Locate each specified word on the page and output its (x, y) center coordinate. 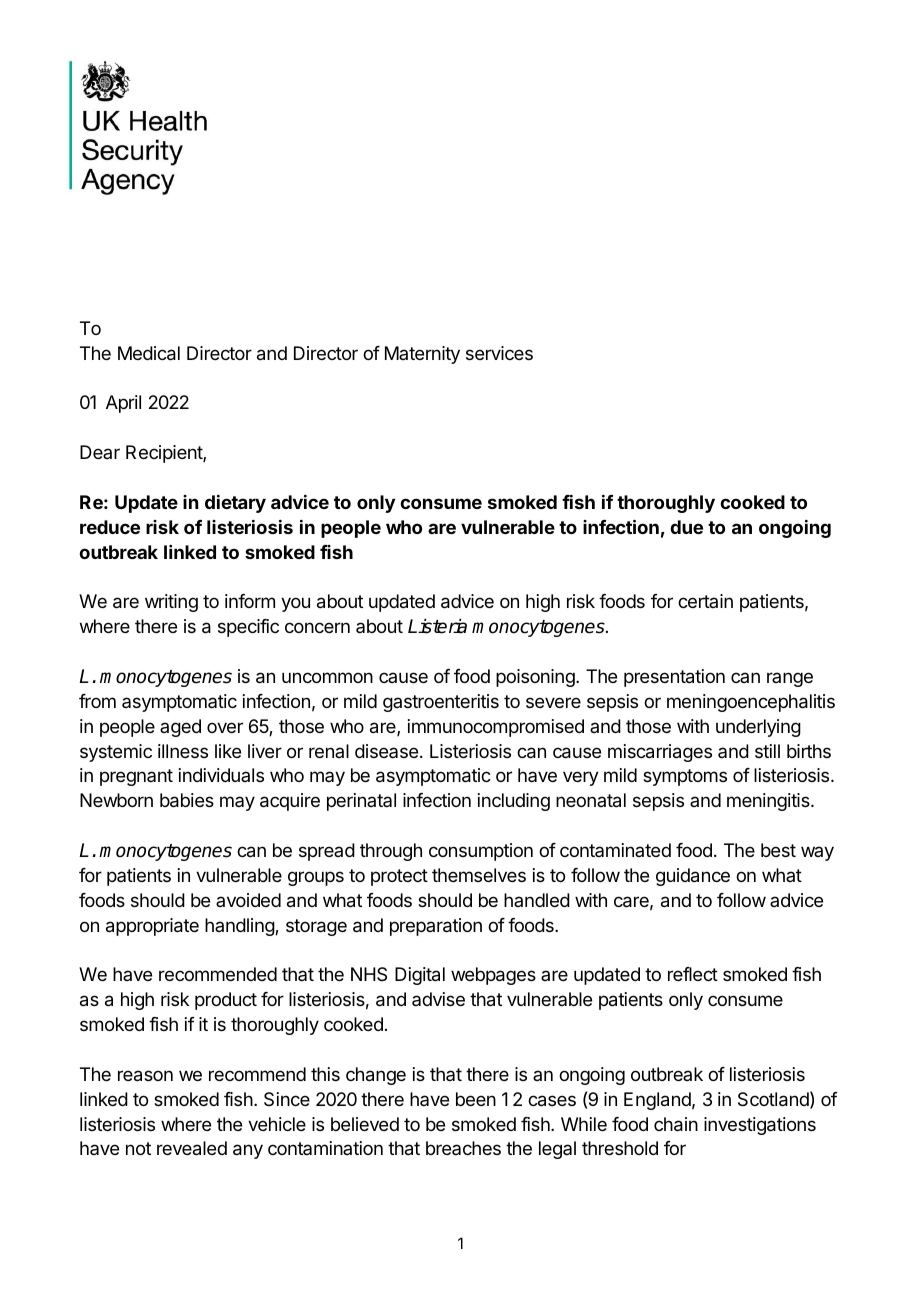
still (767, 751)
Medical (149, 353)
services (499, 353)
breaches (463, 1148)
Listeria (437, 626)
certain (705, 601)
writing (171, 603)
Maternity (422, 355)
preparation (436, 927)
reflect (693, 974)
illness (183, 751)
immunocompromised (496, 728)
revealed (192, 1148)
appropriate (152, 927)
